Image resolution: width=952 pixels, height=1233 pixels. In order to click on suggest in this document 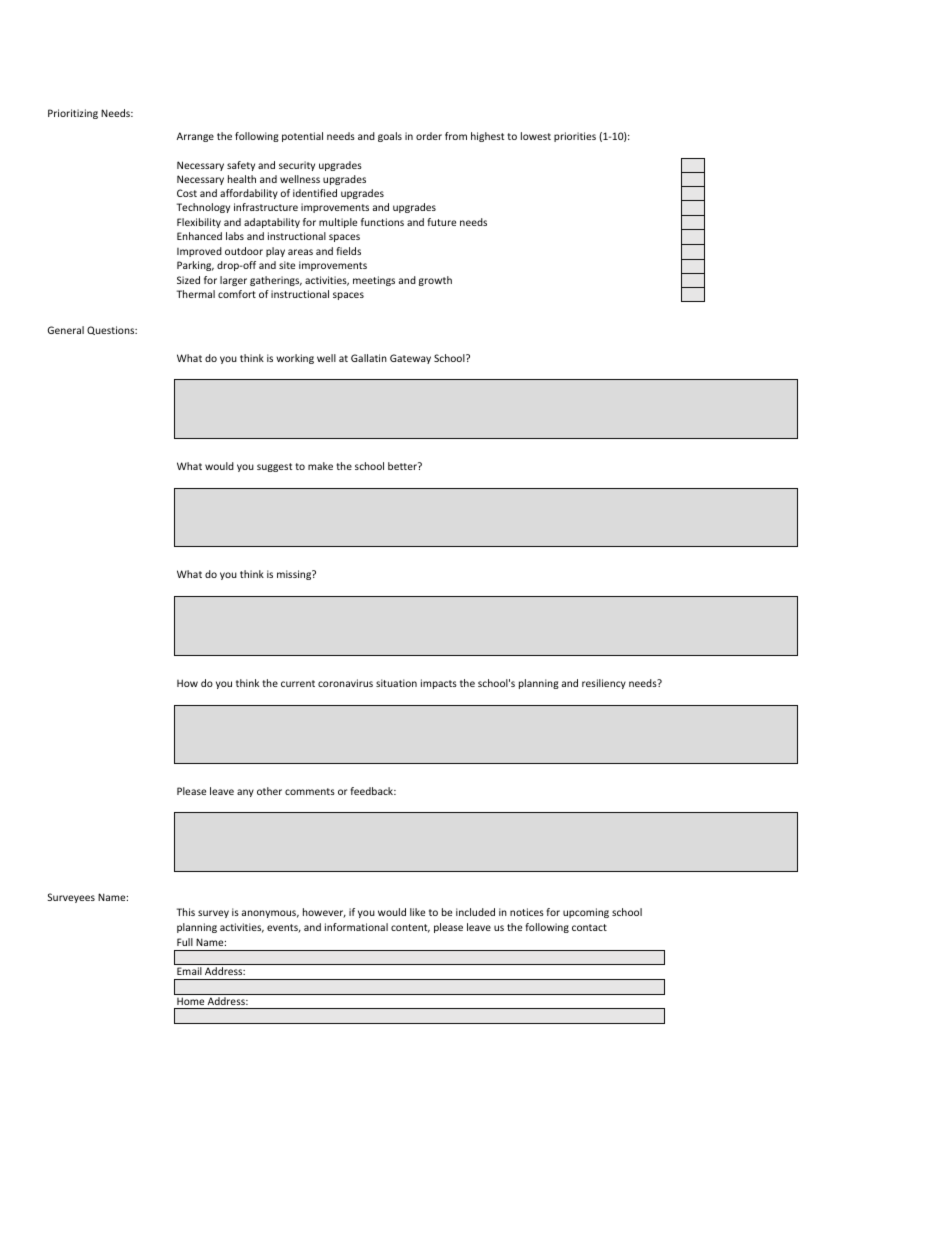, I will do `click(274, 467)`.
